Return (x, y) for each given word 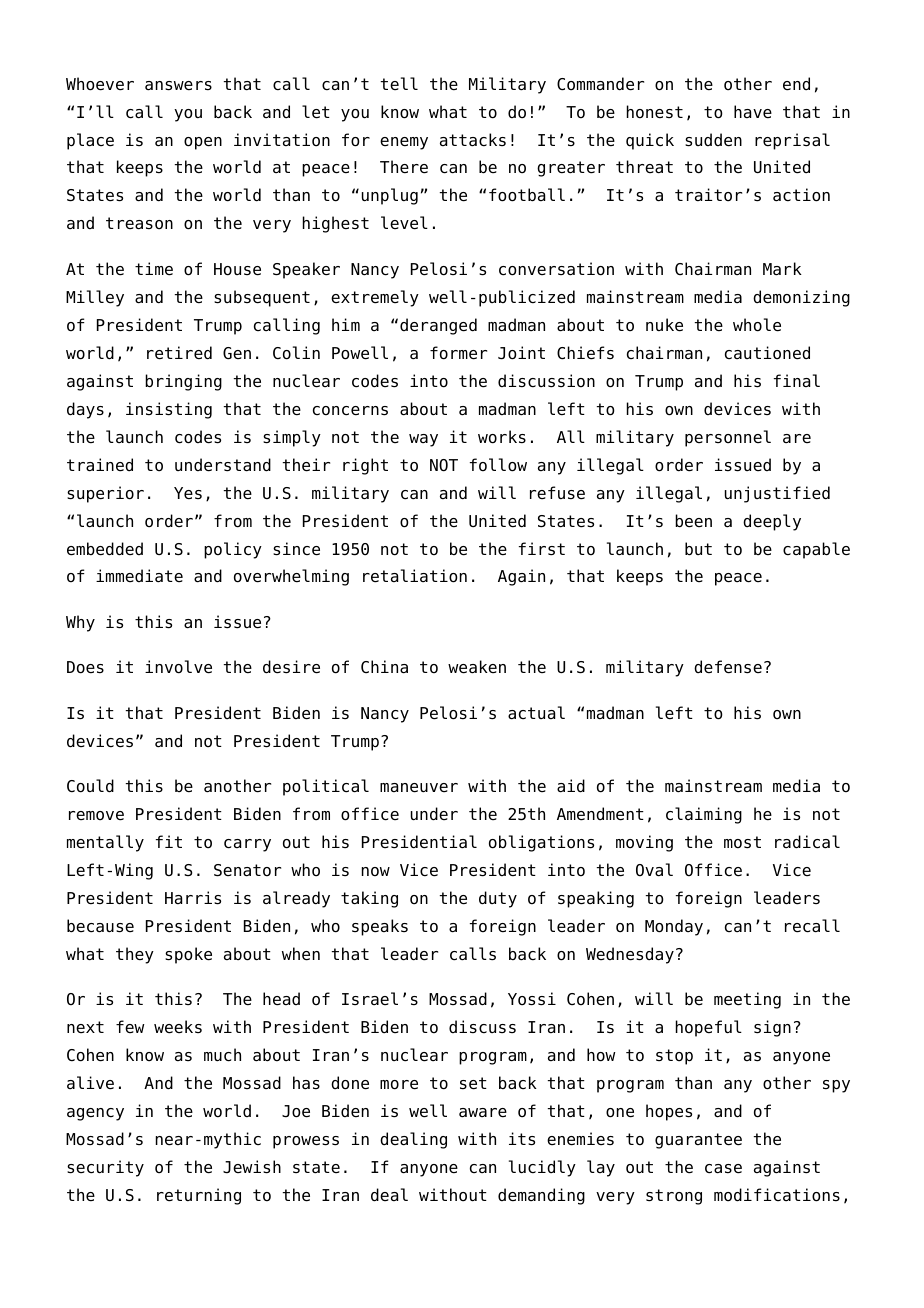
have (753, 112)
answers (178, 86)
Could (90, 786)
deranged (438, 326)
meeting (747, 1000)
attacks (473, 140)
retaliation (415, 576)
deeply (772, 522)
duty (498, 899)
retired (179, 353)
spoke (188, 955)
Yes (188, 493)
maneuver (419, 788)
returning (199, 1196)
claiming (704, 815)
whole (757, 325)
